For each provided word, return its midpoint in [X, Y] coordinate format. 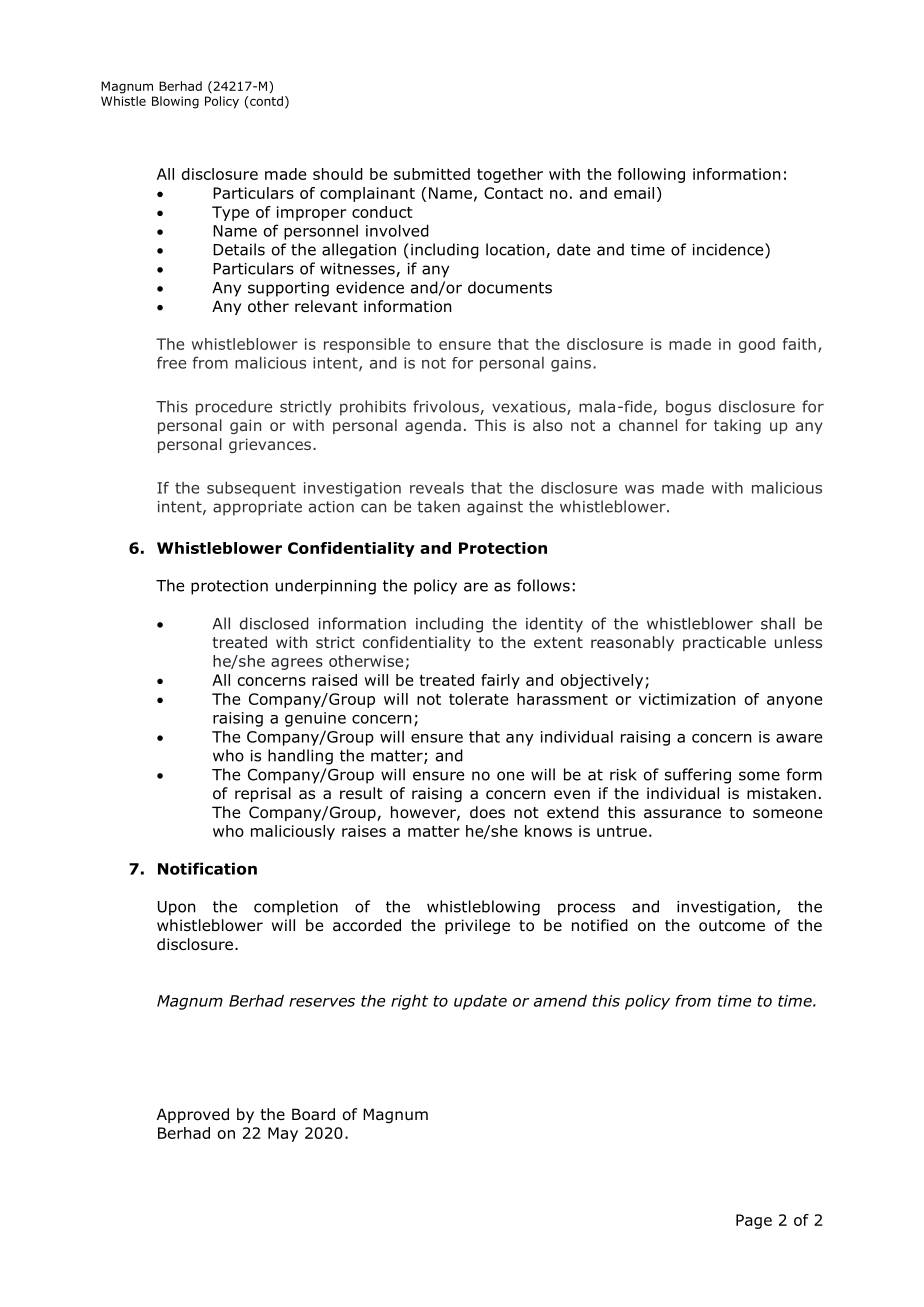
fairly [500, 681]
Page [754, 1221]
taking [737, 426]
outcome [732, 926]
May [283, 1134]
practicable [724, 643]
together [510, 175]
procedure [234, 408]
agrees [297, 664]
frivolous [447, 407]
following [651, 175]
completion [296, 908]
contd [266, 101]
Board [313, 1114]
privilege [477, 926]
